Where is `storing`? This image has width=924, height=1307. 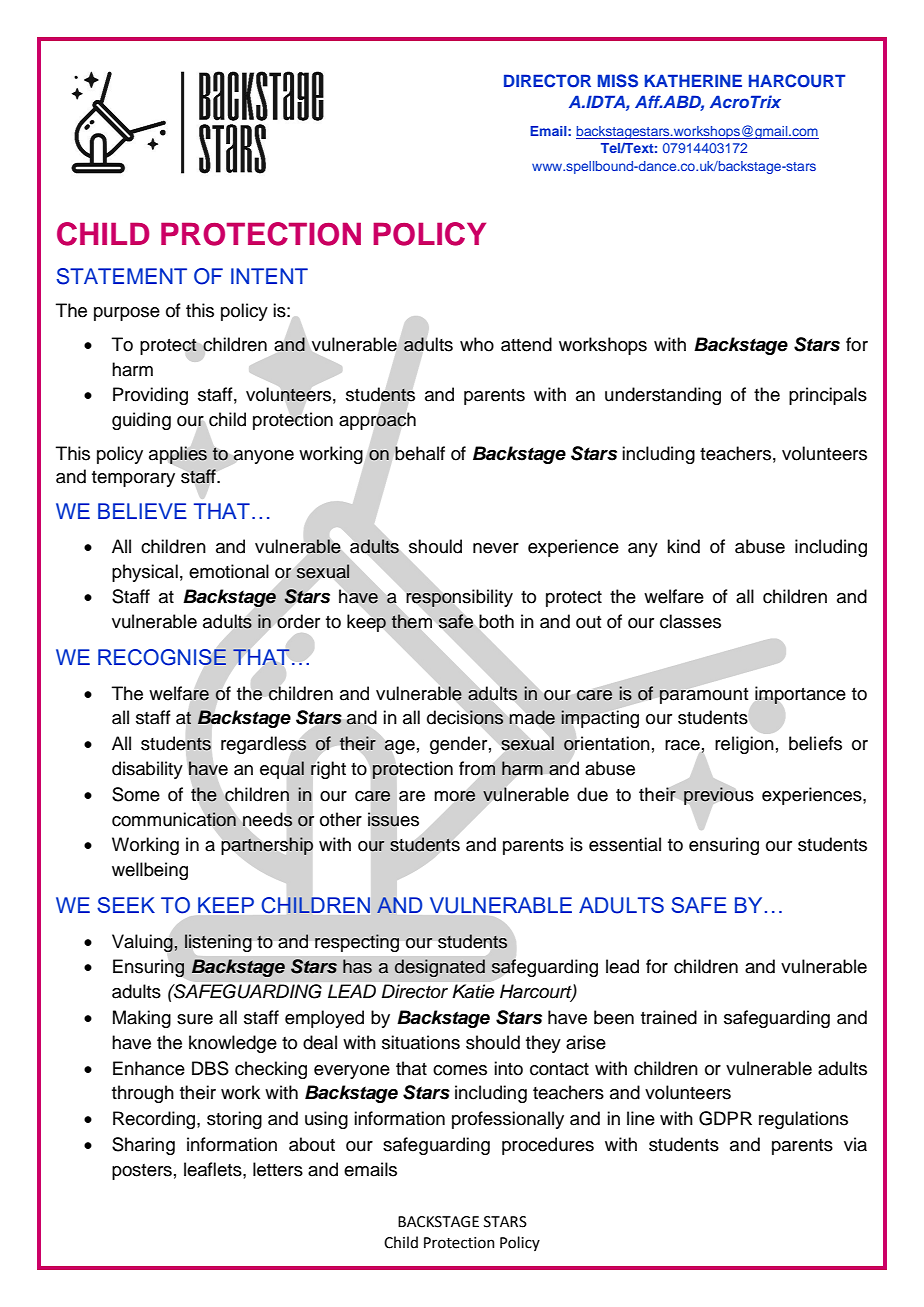 storing is located at coordinates (234, 1120).
